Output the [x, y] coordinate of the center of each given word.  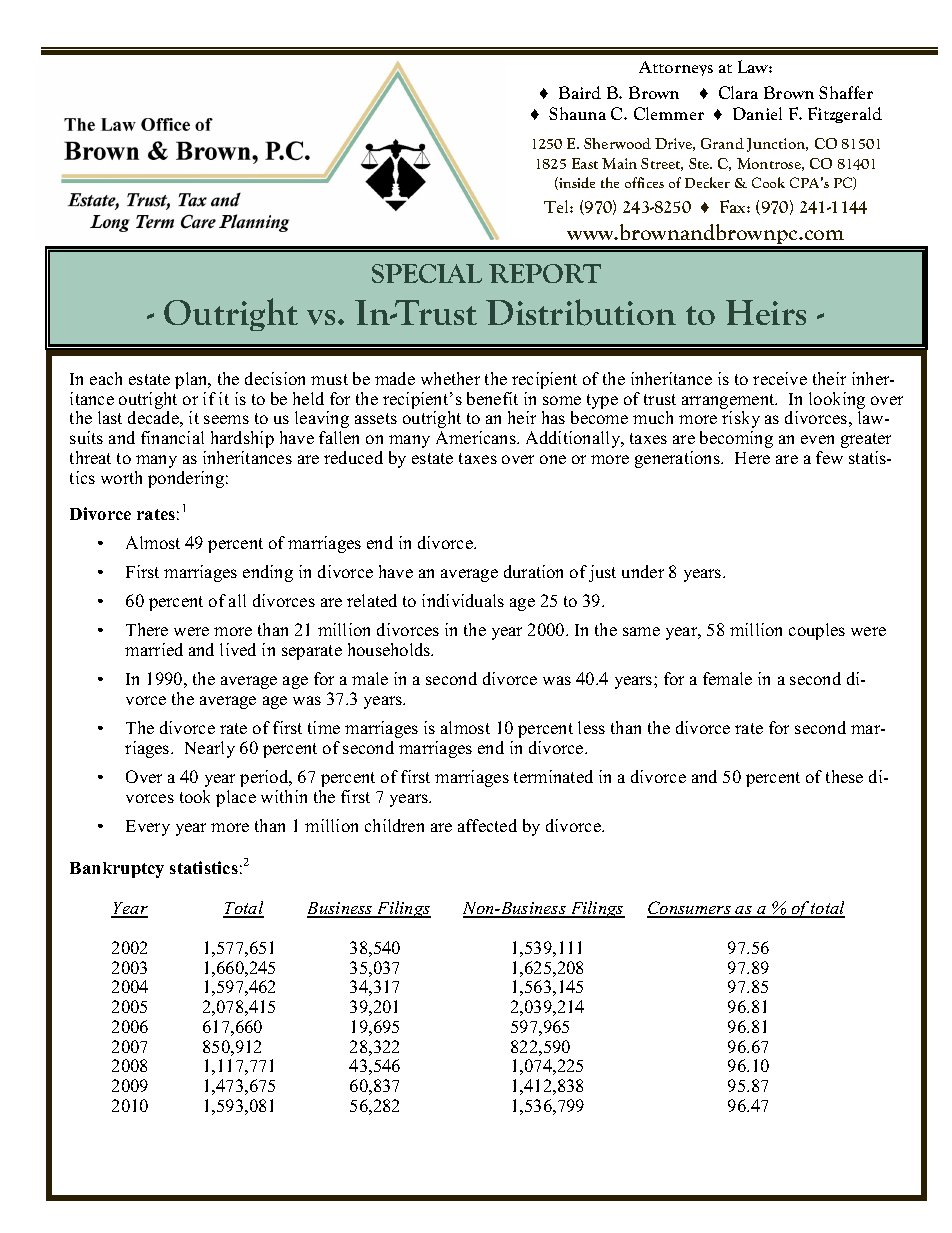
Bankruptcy [117, 870]
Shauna [577, 113]
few [829, 457]
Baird [580, 92]
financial [172, 437]
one [553, 459]
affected [487, 825]
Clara [738, 92]
